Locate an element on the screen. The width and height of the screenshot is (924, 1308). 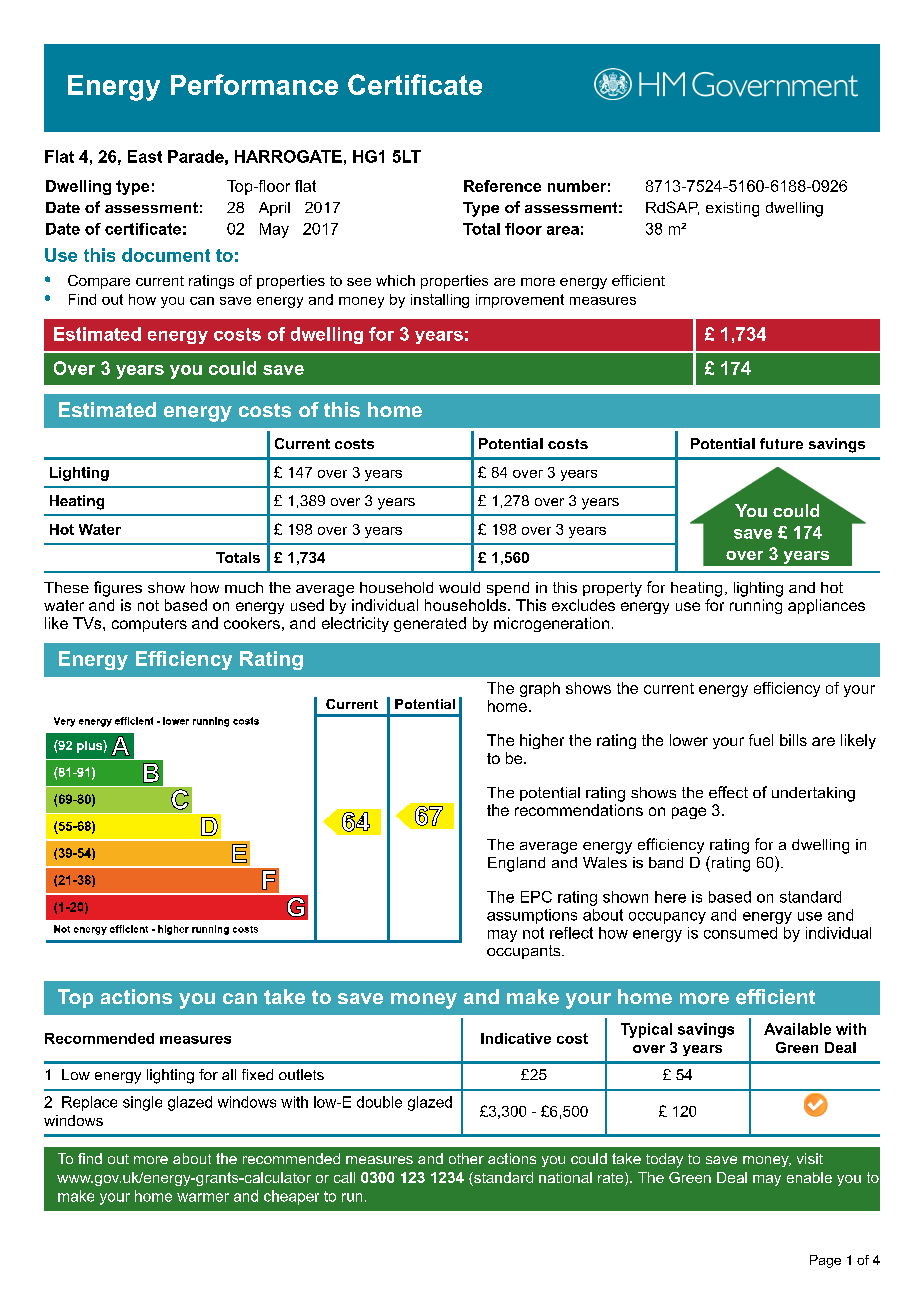
warmer is located at coordinates (203, 1197).
